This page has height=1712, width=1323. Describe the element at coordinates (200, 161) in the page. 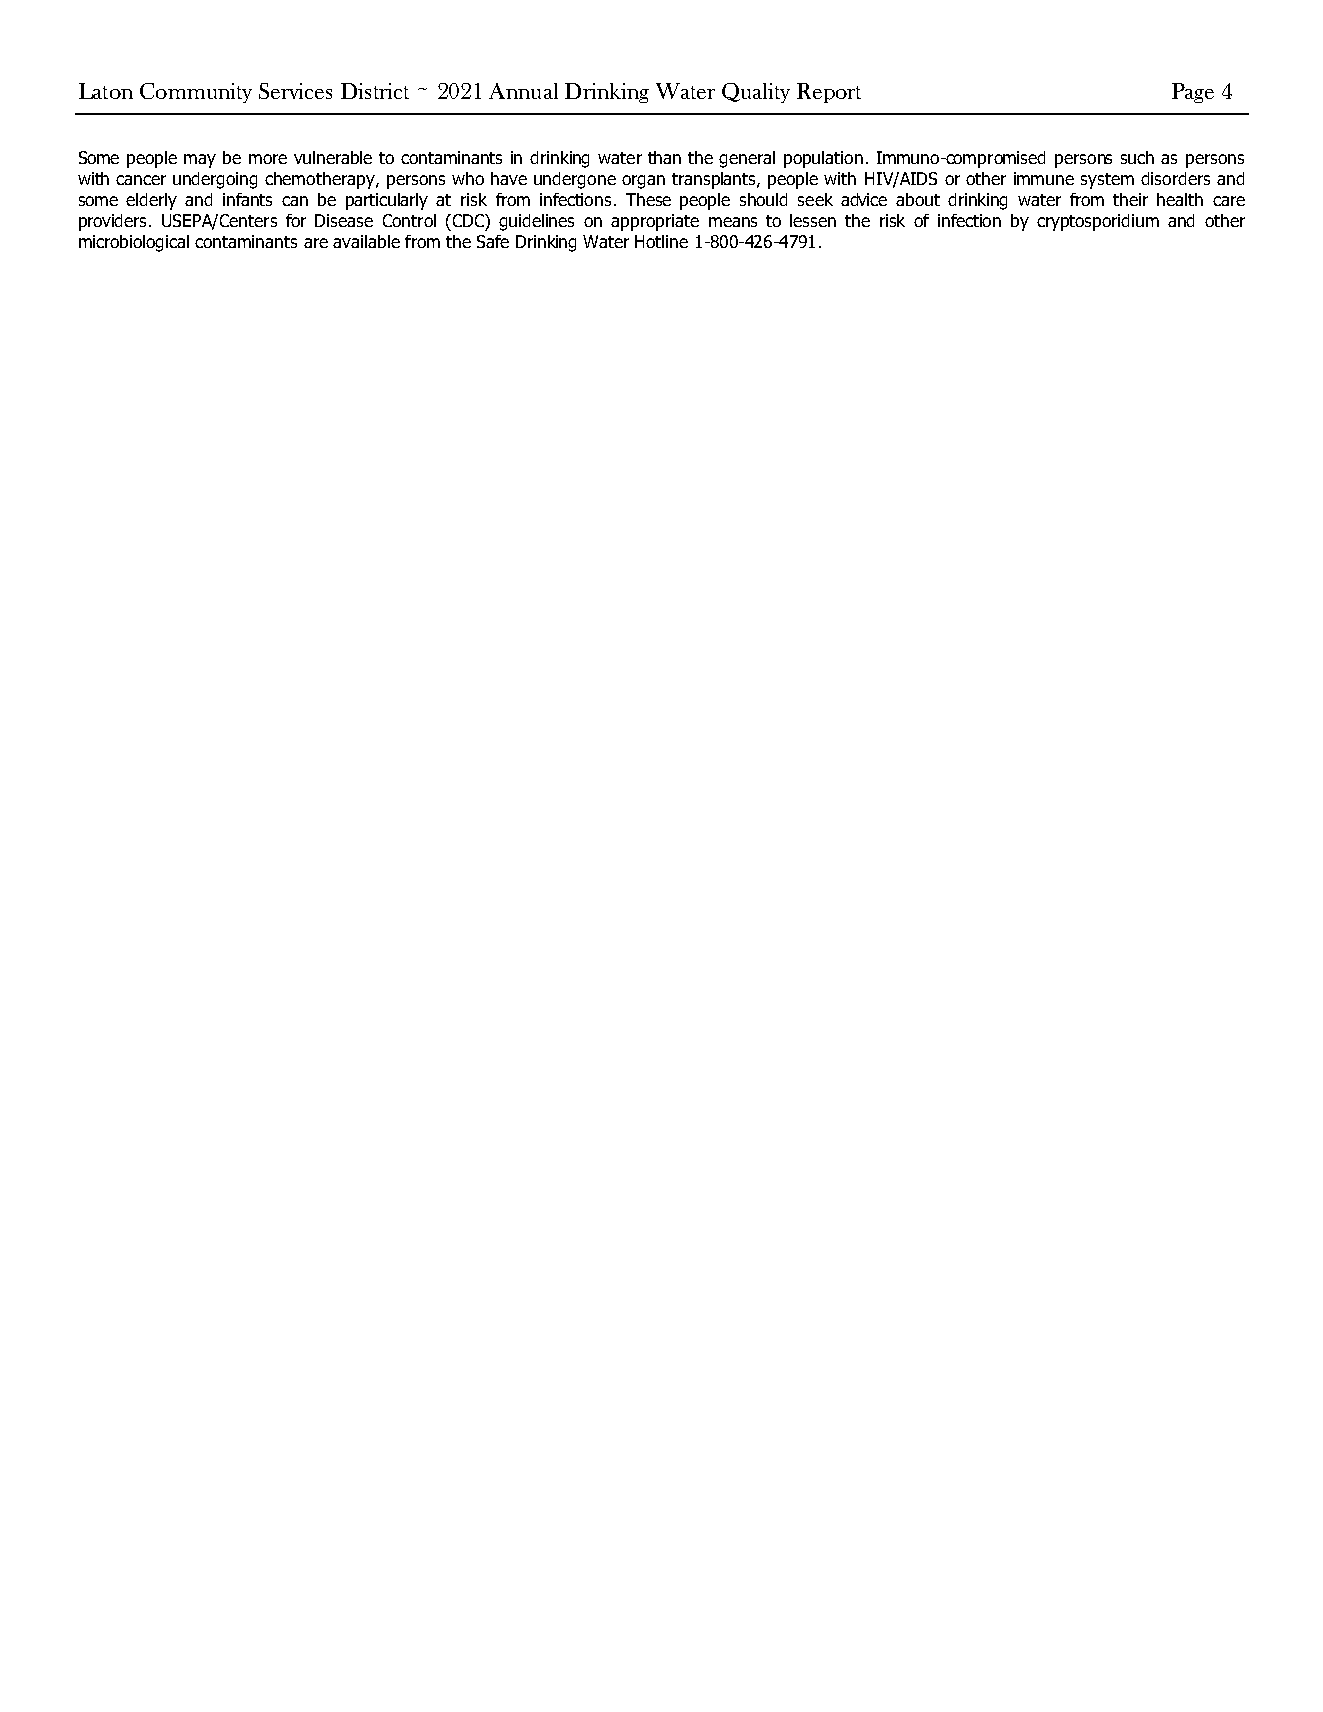

I see `may` at that location.
